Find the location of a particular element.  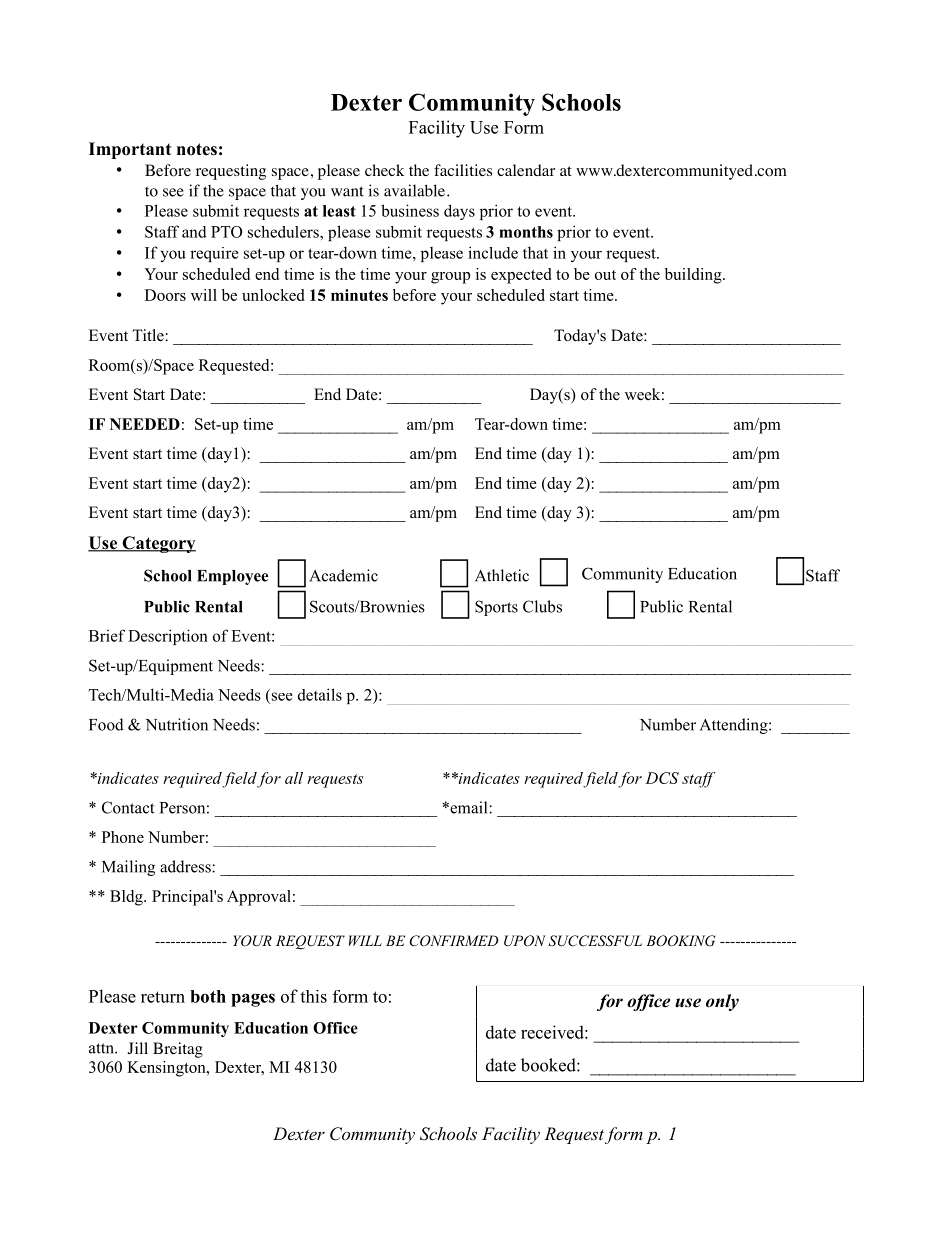

business is located at coordinates (410, 210).
